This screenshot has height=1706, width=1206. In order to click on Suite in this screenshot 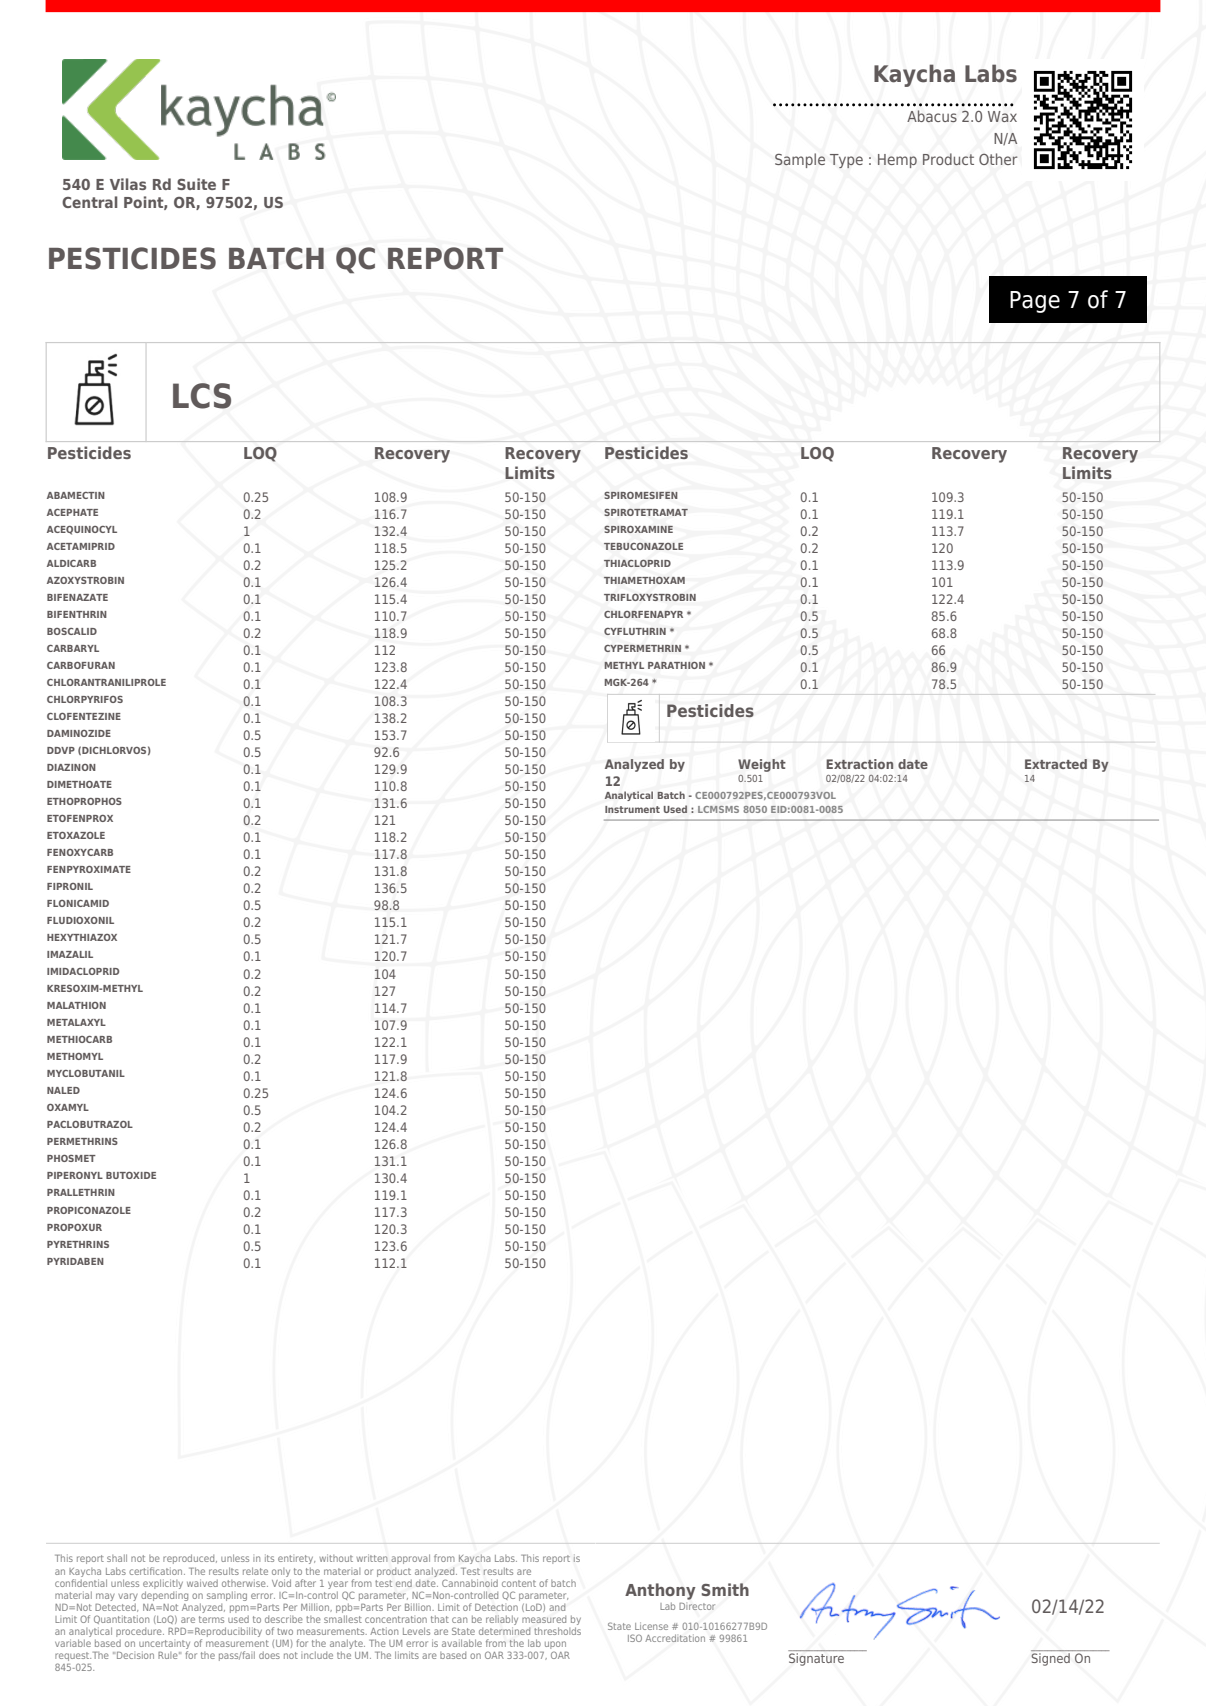, I will do `click(196, 184)`.
